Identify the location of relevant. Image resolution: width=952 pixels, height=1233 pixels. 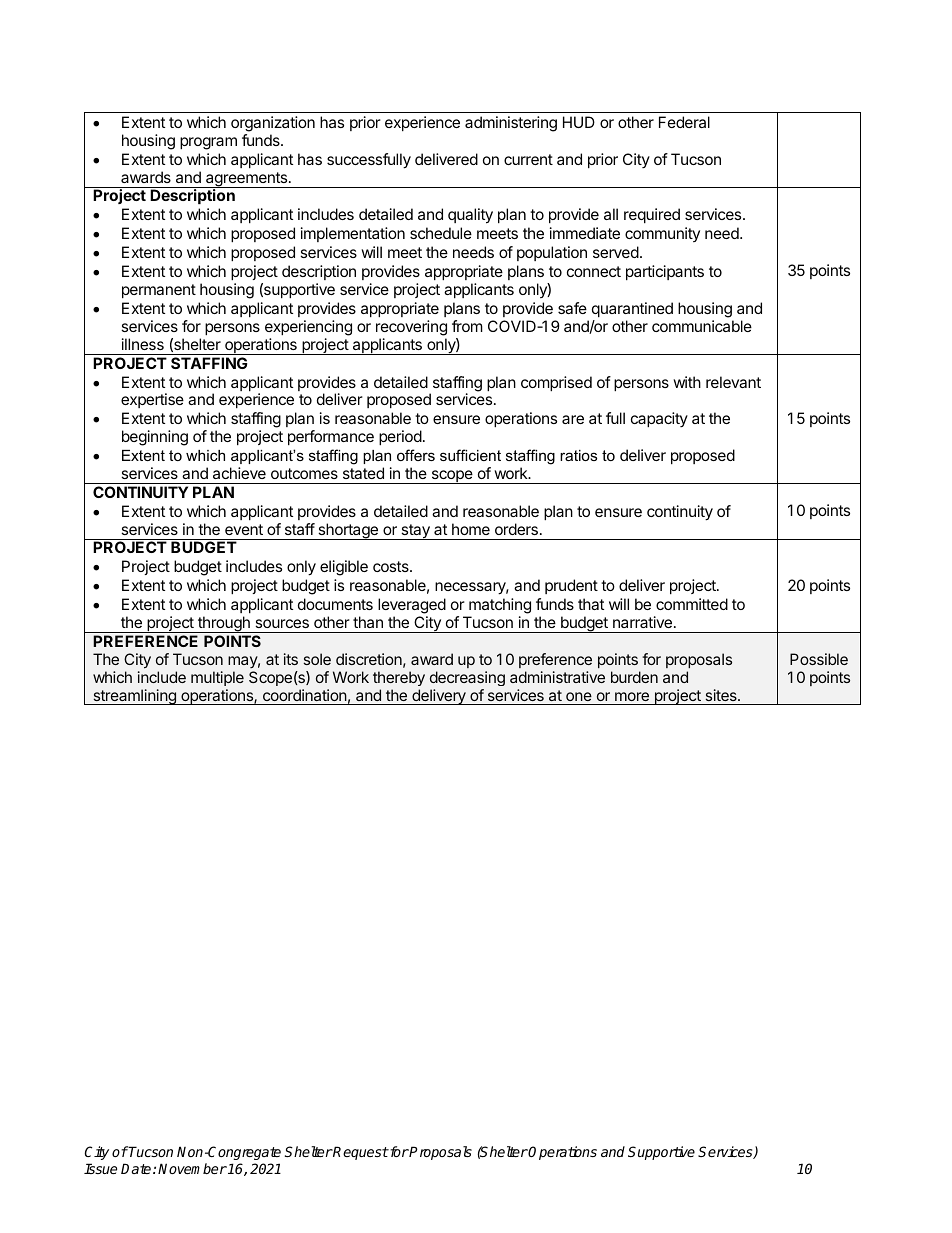
(733, 382).
